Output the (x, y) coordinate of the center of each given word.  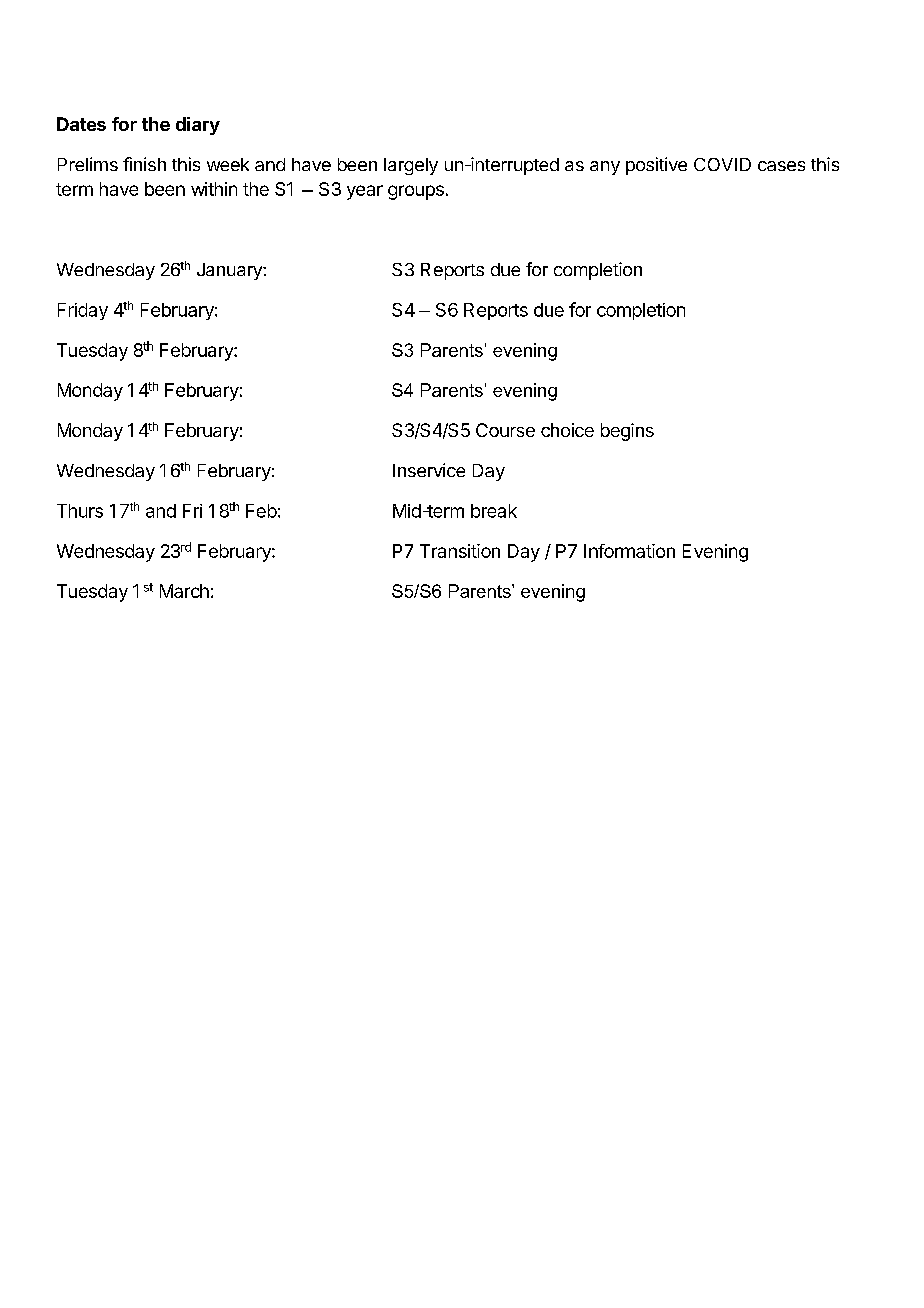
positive (656, 166)
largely (411, 166)
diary (198, 126)
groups (416, 192)
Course (505, 430)
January (230, 271)
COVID (722, 164)
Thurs (80, 511)
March (184, 591)
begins (627, 432)
